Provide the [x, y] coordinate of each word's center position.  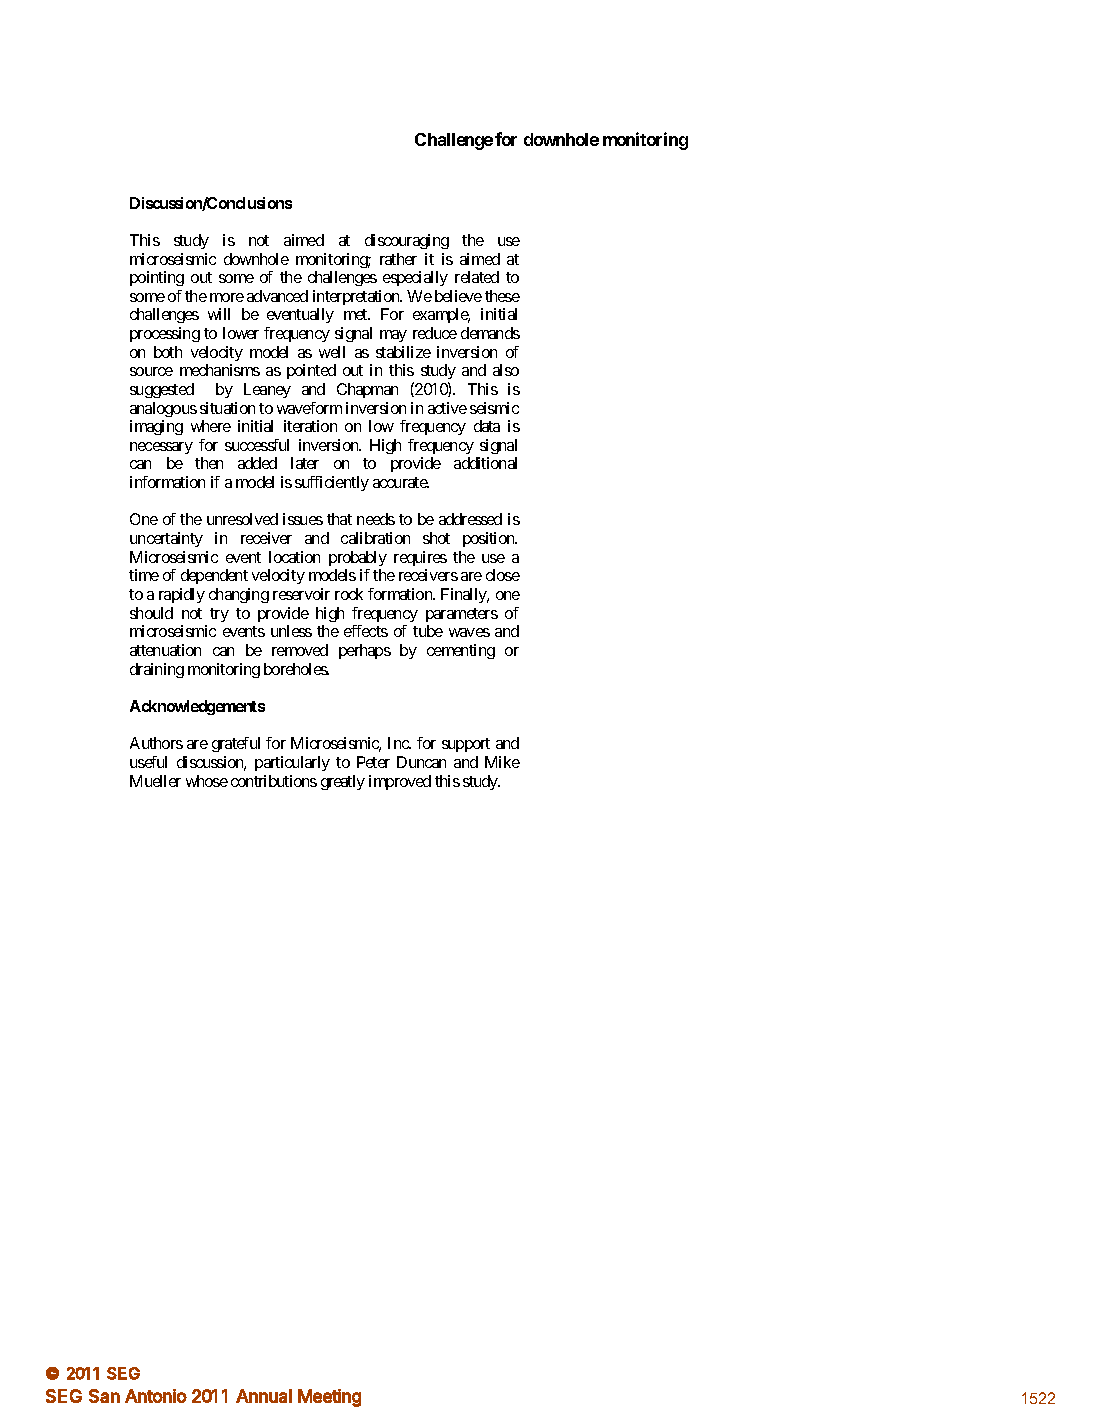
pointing [157, 278]
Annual [264, 1396]
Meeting [329, 1398]
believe [458, 296]
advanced [277, 296]
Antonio [156, 1396]
